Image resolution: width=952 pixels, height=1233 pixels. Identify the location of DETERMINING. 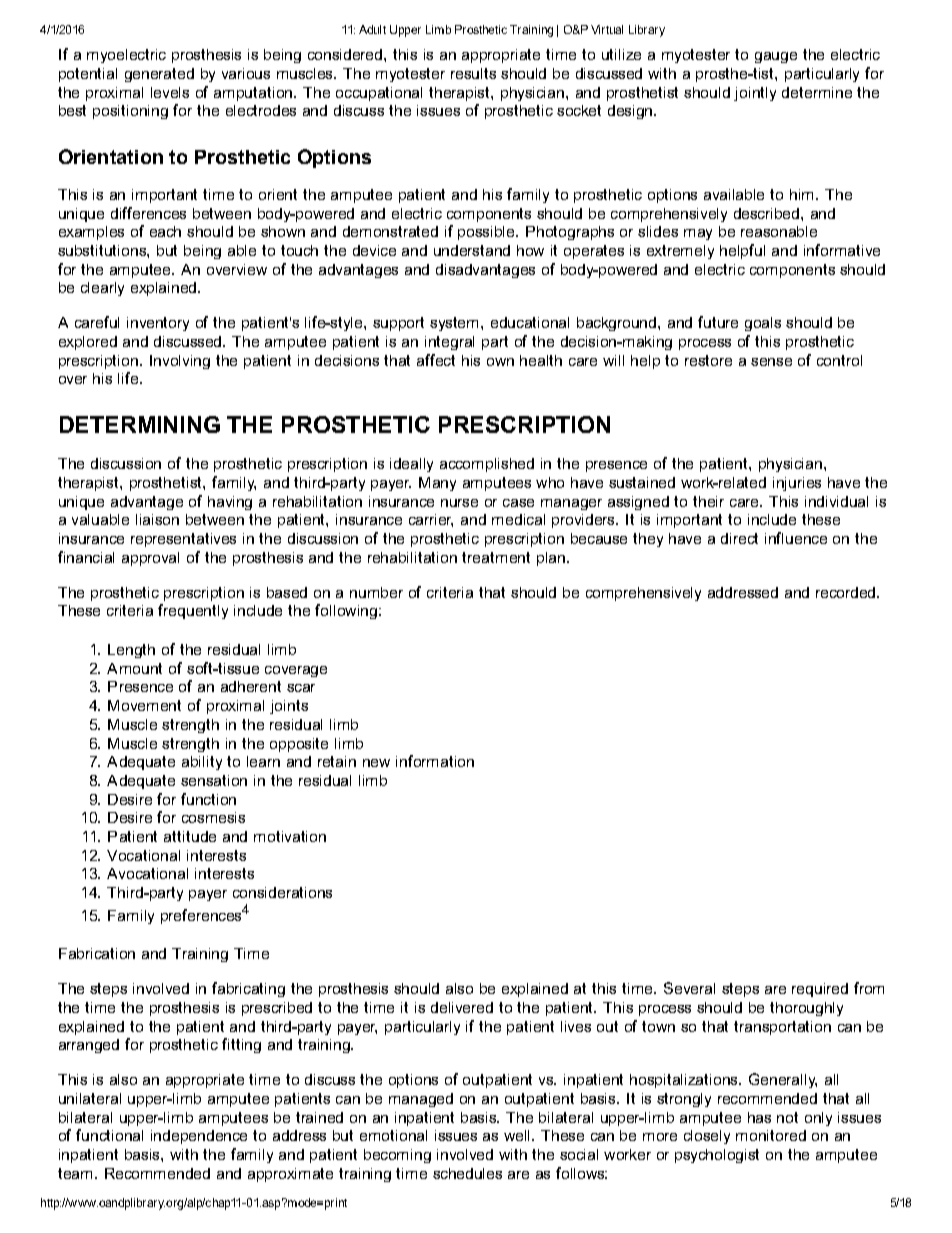
(140, 424).
